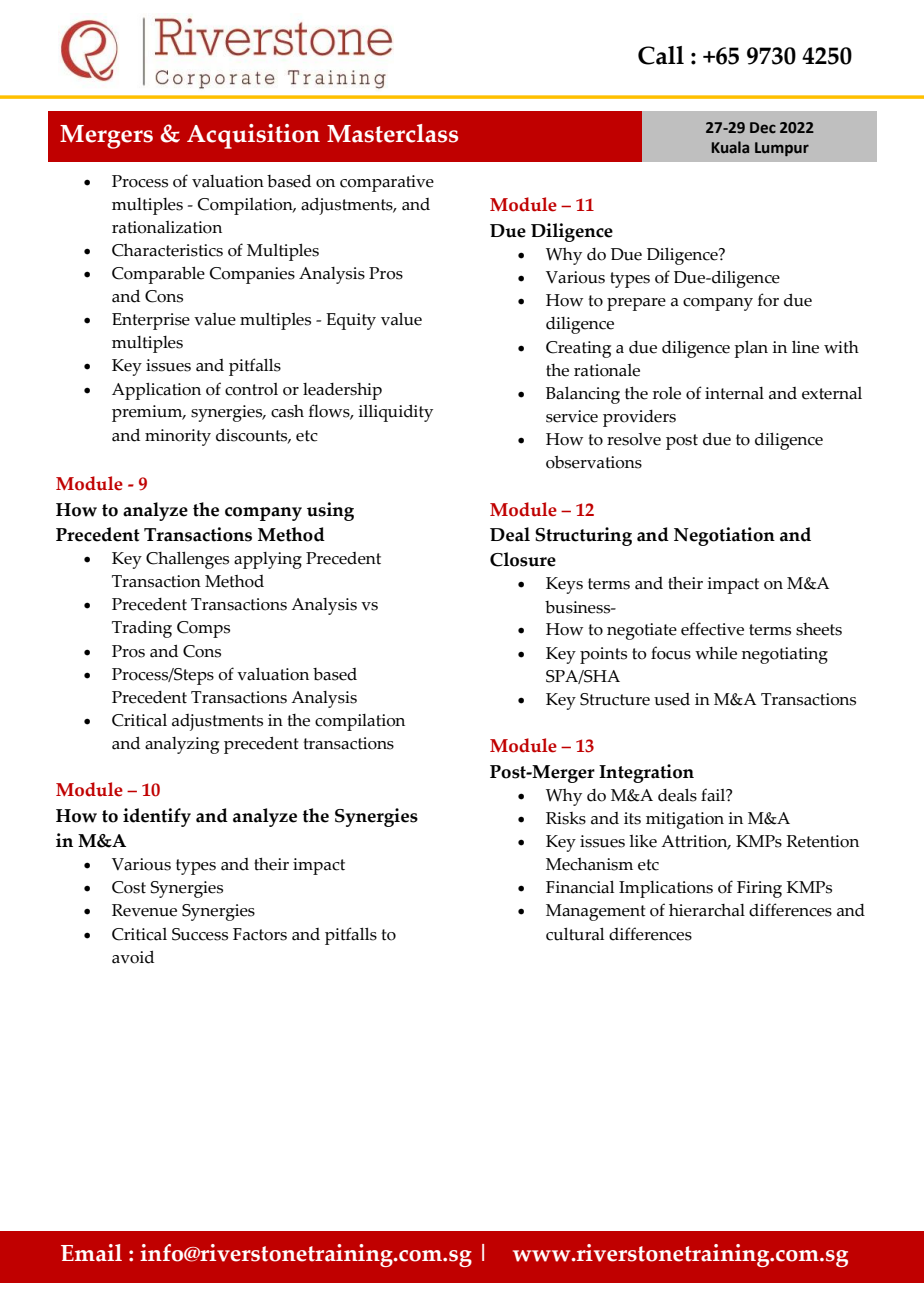 The height and width of the page is (1308, 924). What do you see at coordinates (203, 629) in the page?
I see `Comps` at bounding box center [203, 629].
